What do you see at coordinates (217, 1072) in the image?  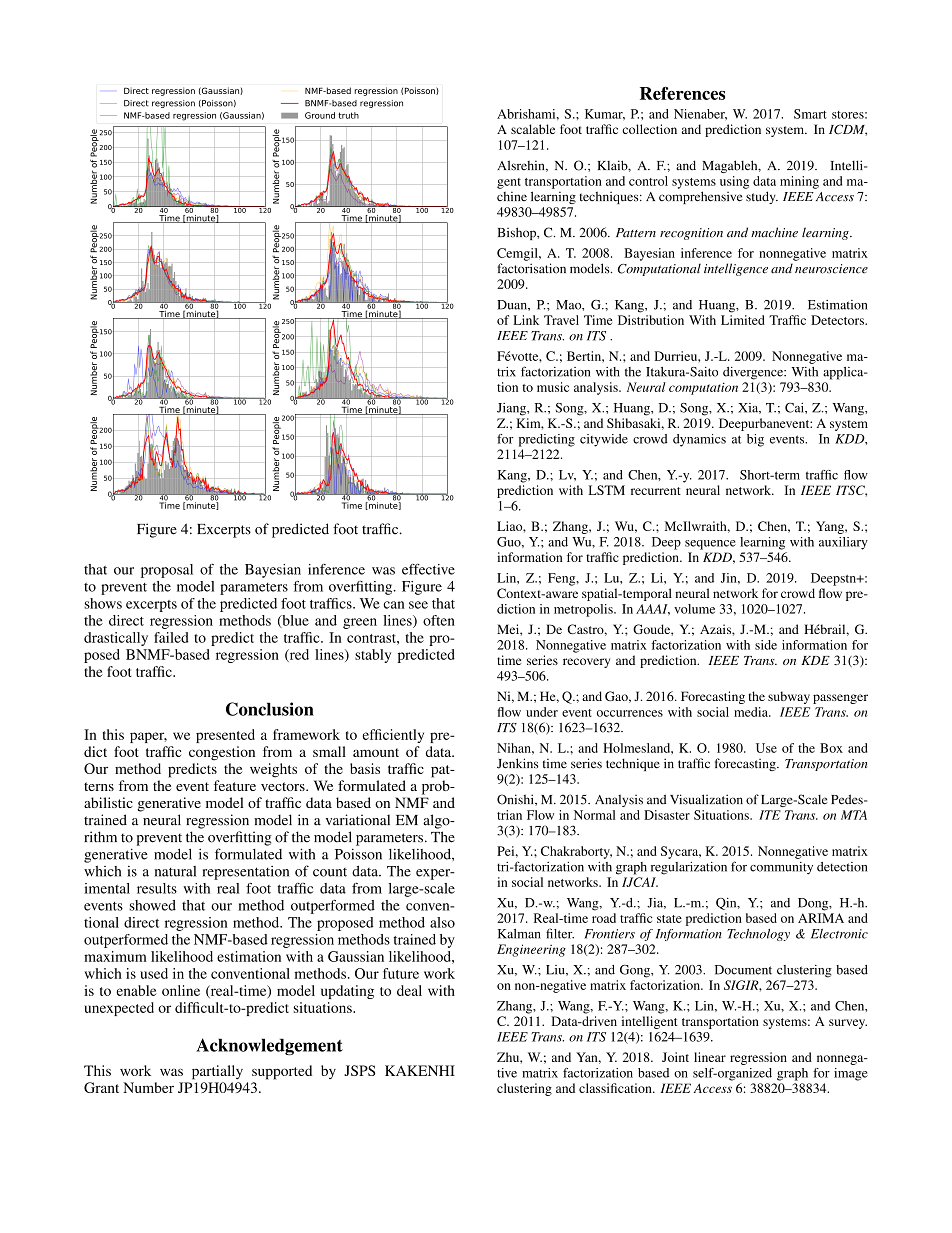 I see `partially` at bounding box center [217, 1072].
